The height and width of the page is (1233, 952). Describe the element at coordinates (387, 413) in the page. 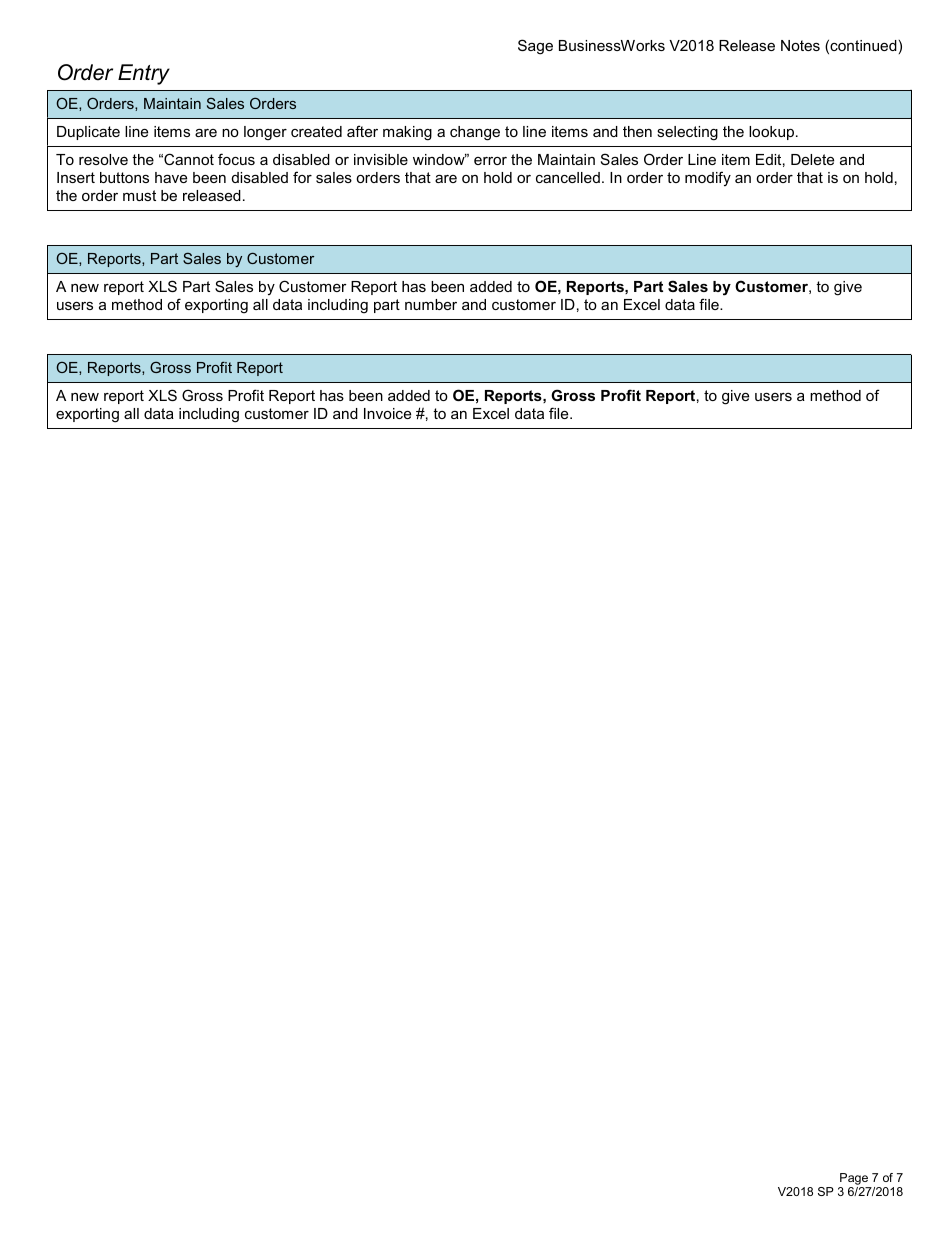

I see `Invoice` at that location.
